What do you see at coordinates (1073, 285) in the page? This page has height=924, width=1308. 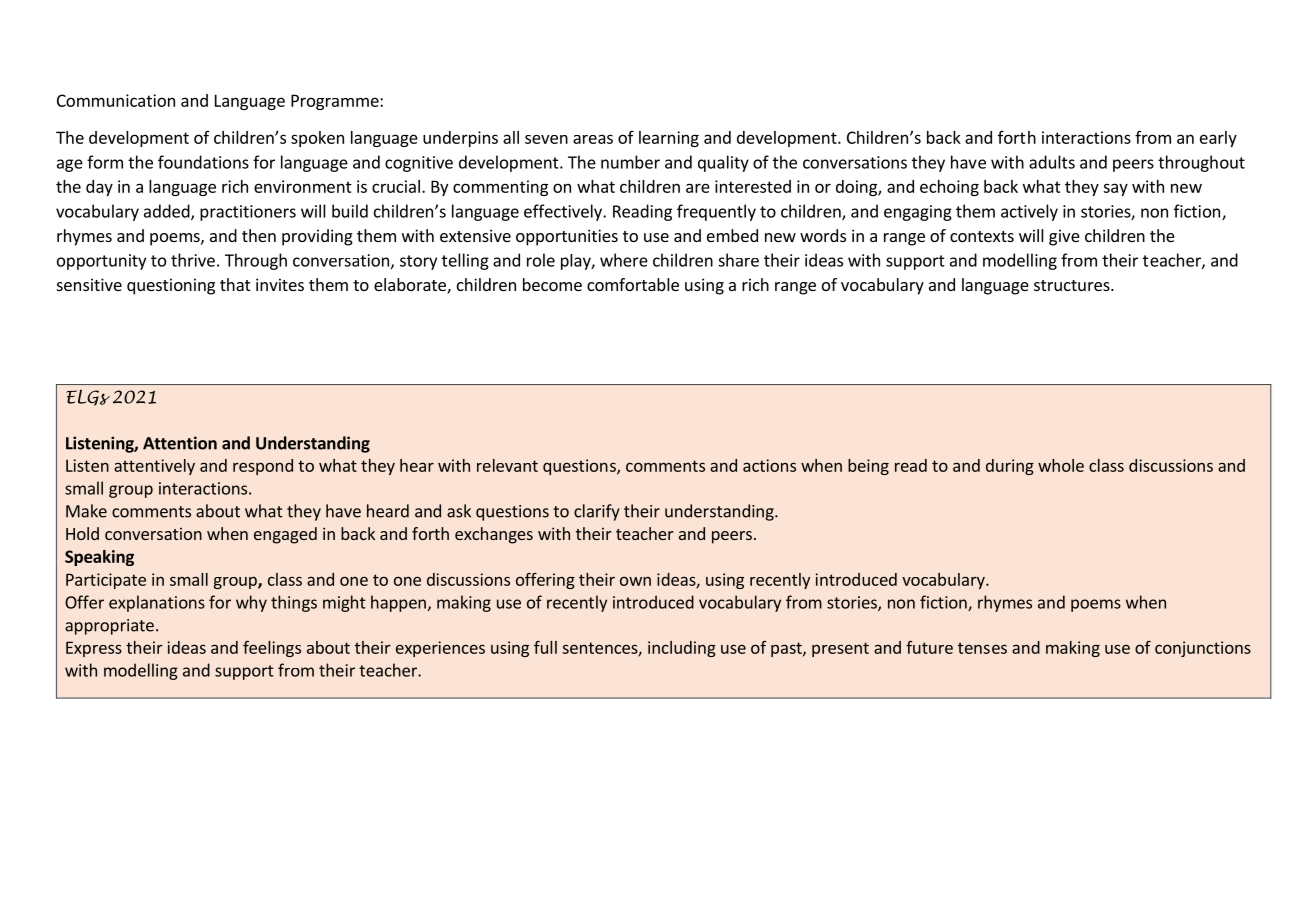 I see `structures` at bounding box center [1073, 285].
